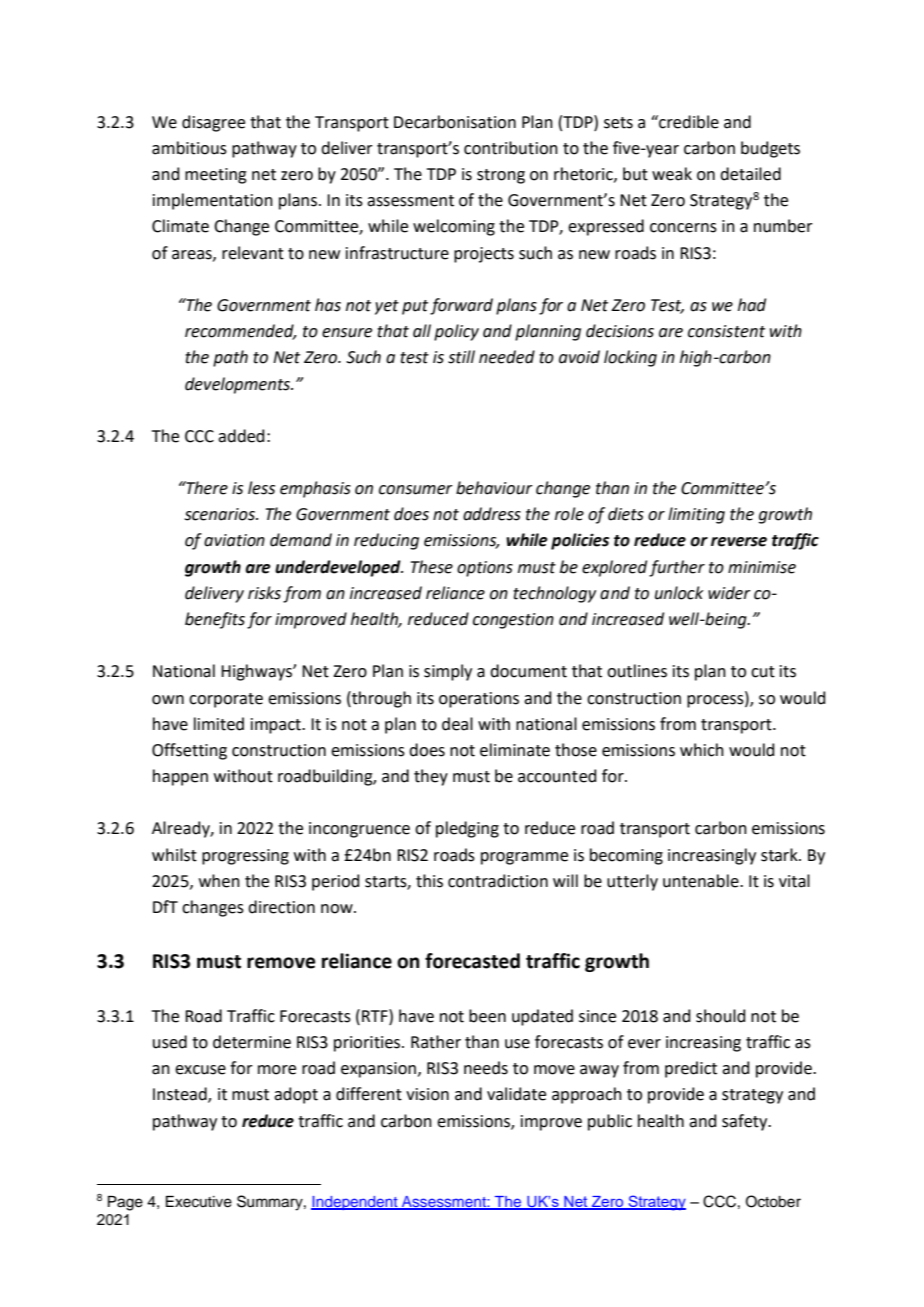 The image size is (924, 1307). What do you see at coordinates (750, 174) in the screenshot?
I see `detailed` at bounding box center [750, 174].
